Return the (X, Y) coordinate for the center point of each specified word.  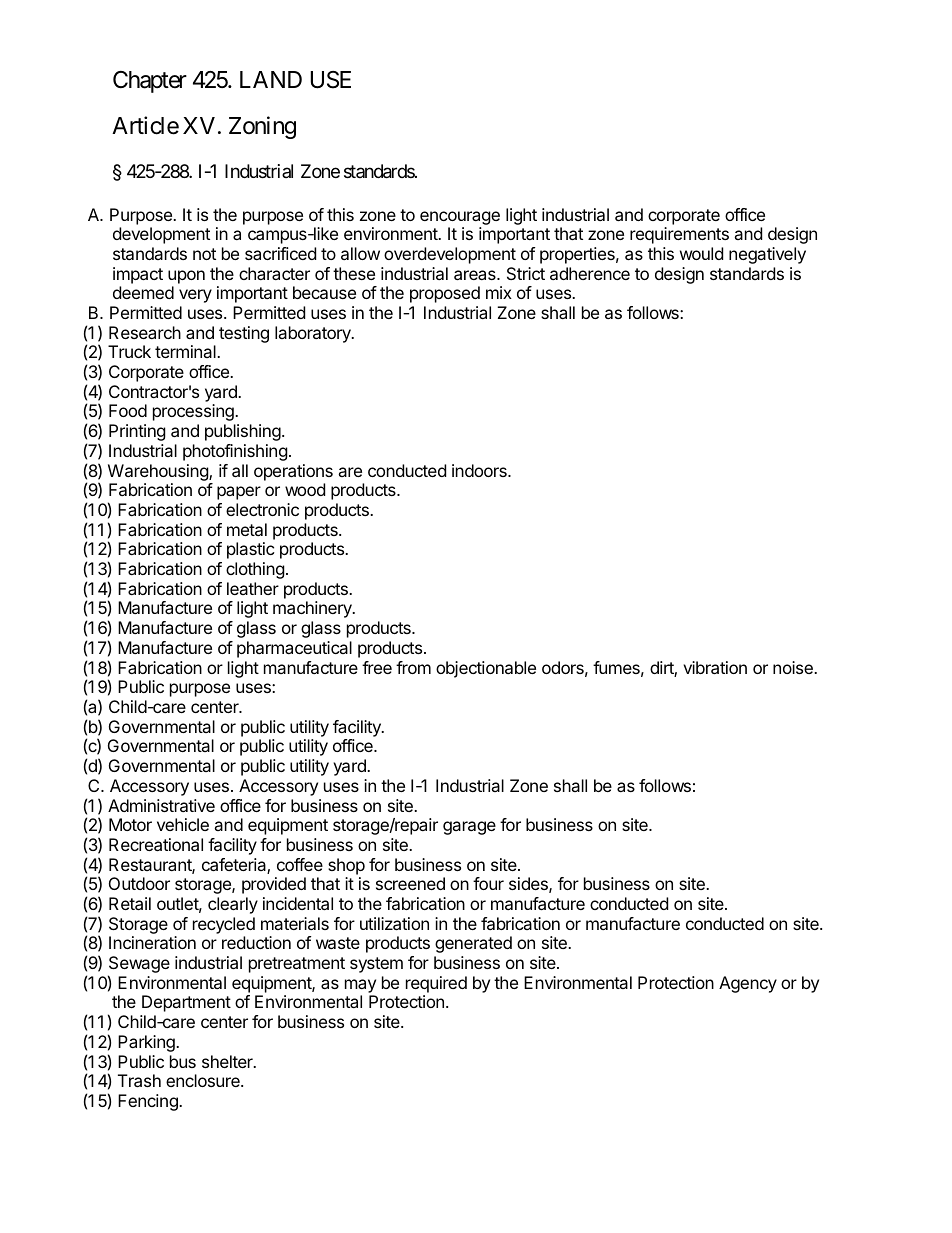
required (436, 984)
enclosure (204, 1080)
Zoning (262, 127)
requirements (679, 235)
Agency (748, 984)
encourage (460, 218)
